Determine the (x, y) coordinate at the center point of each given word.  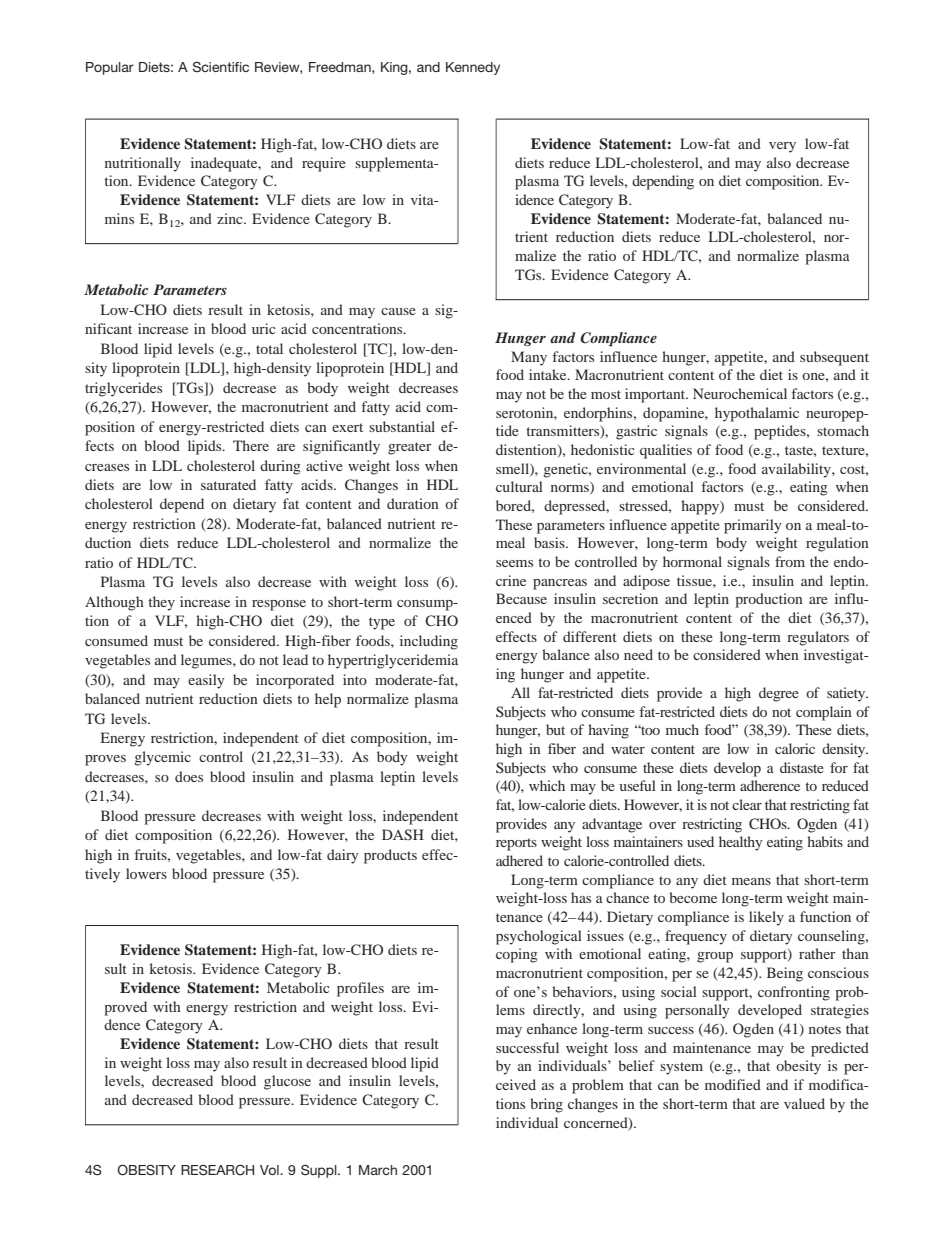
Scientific (221, 67)
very (782, 147)
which (547, 785)
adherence (770, 785)
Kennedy (473, 68)
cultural (519, 486)
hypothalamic (757, 414)
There (251, 445)
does (189, 776)
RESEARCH (217, 1170)
